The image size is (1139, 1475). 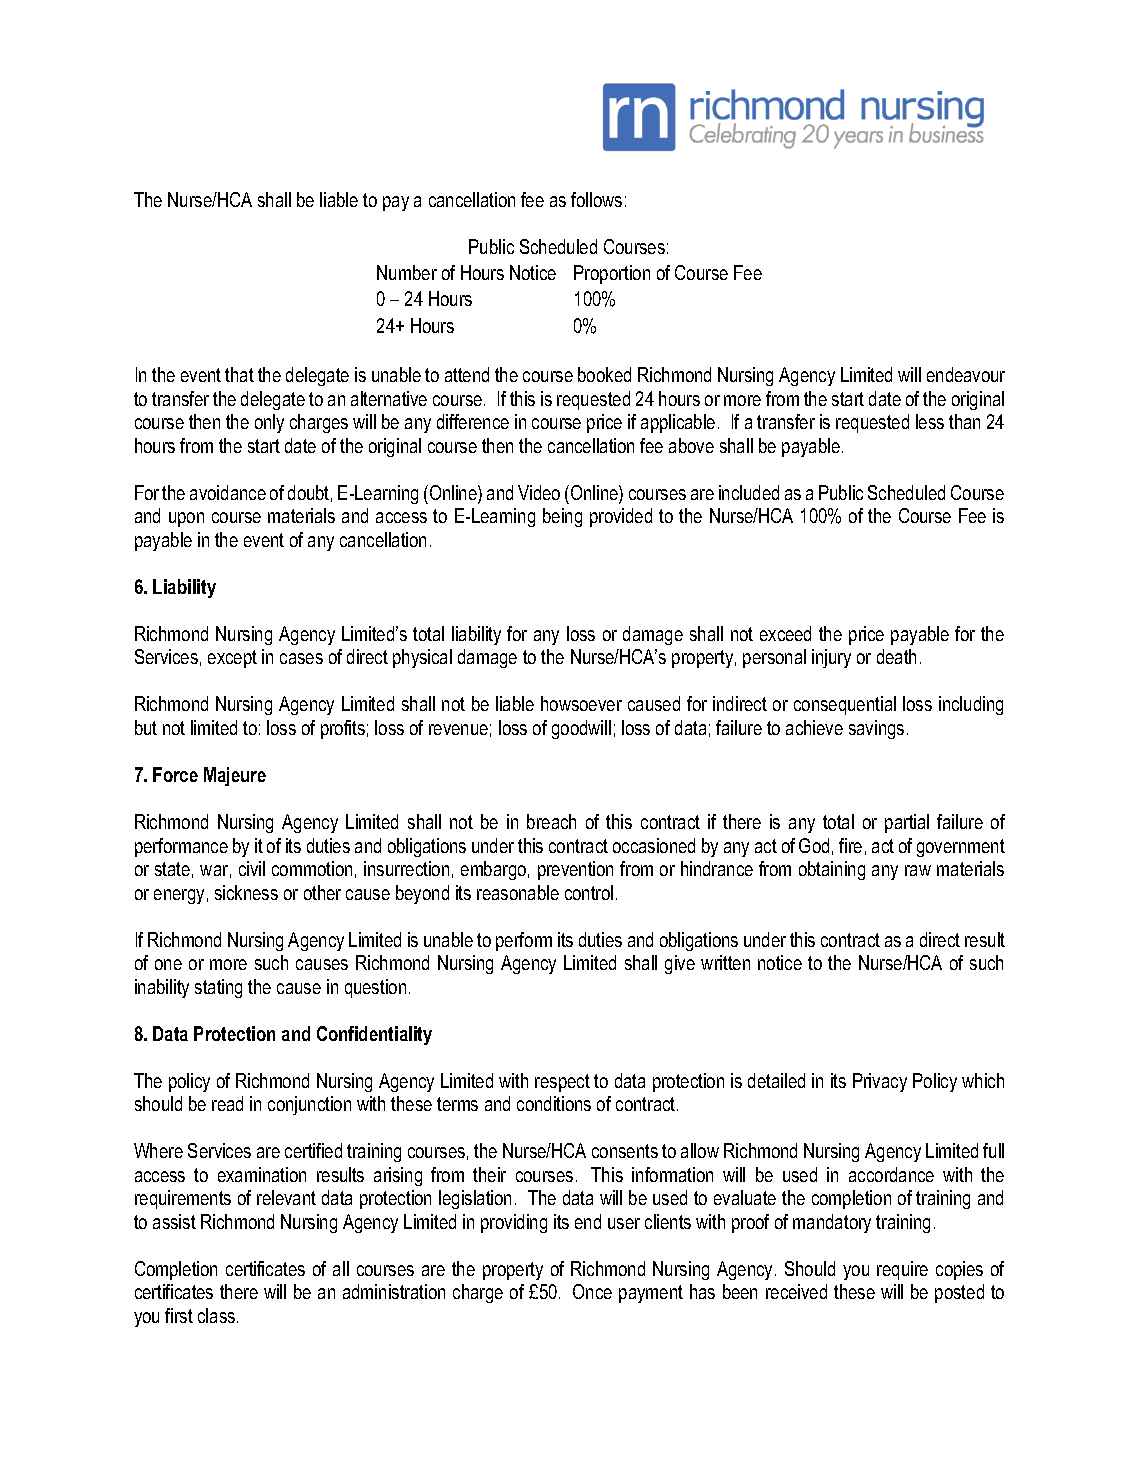 What do you see at coordinates (592, 1291) in the document?
I see `Once` at bounding box center [592, 1291].
